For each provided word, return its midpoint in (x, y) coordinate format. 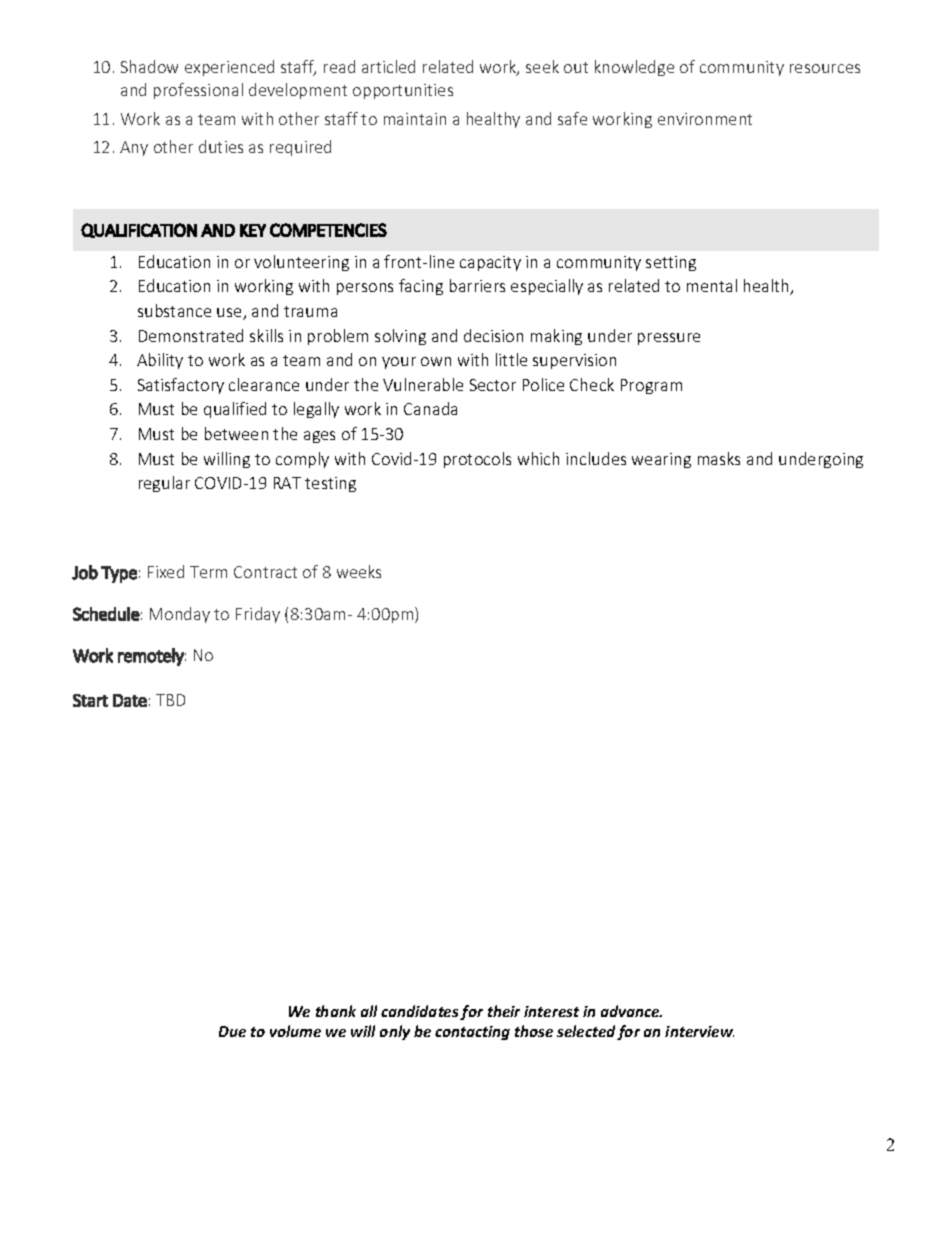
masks (719, 458)
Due (232, 1031)
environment (705, 119)
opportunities (403, 91)
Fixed (166, 571)
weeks (359, 571)
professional (198, 91)
